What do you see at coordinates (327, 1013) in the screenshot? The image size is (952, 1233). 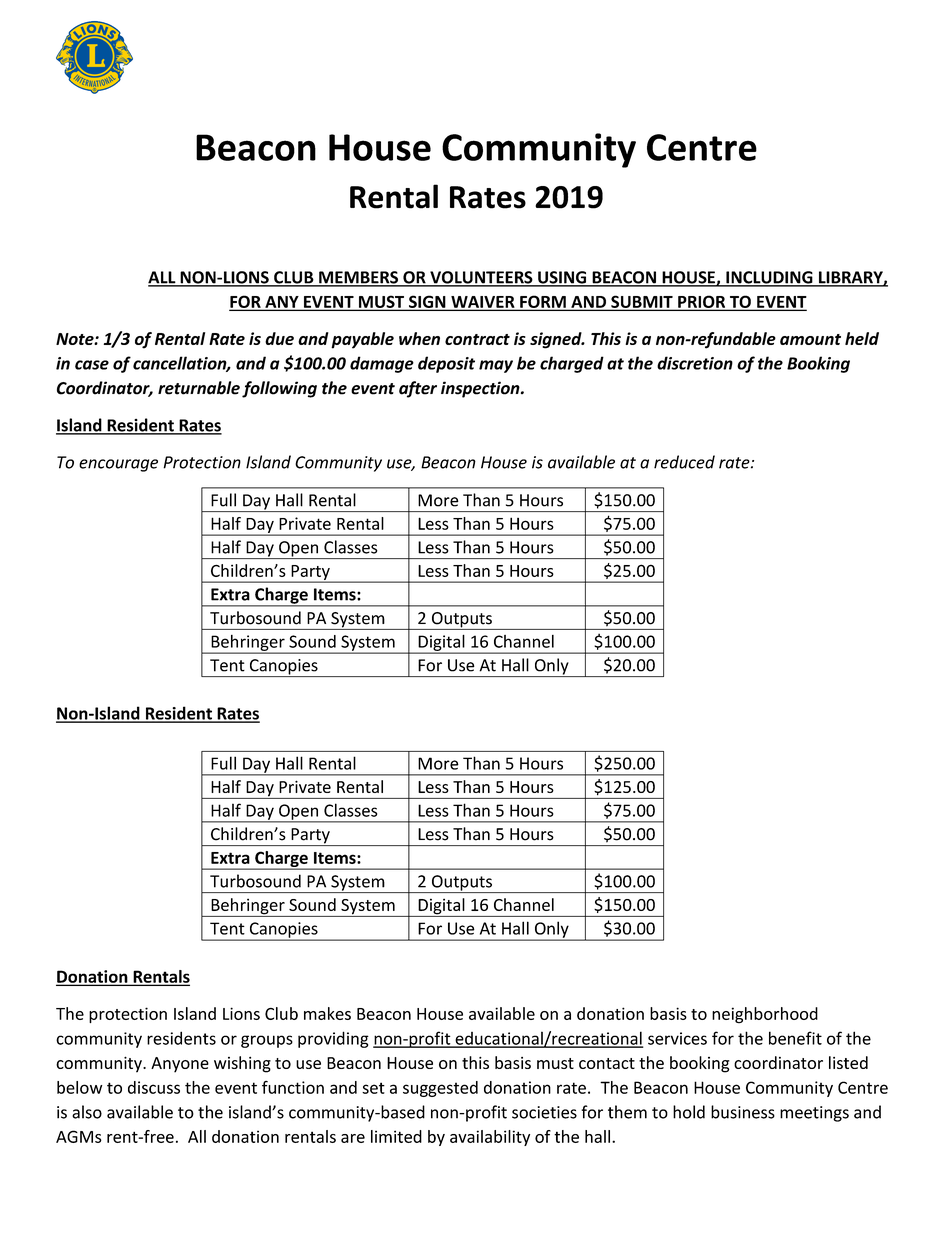 I see `makes` at bounding box center [327, 1013].
